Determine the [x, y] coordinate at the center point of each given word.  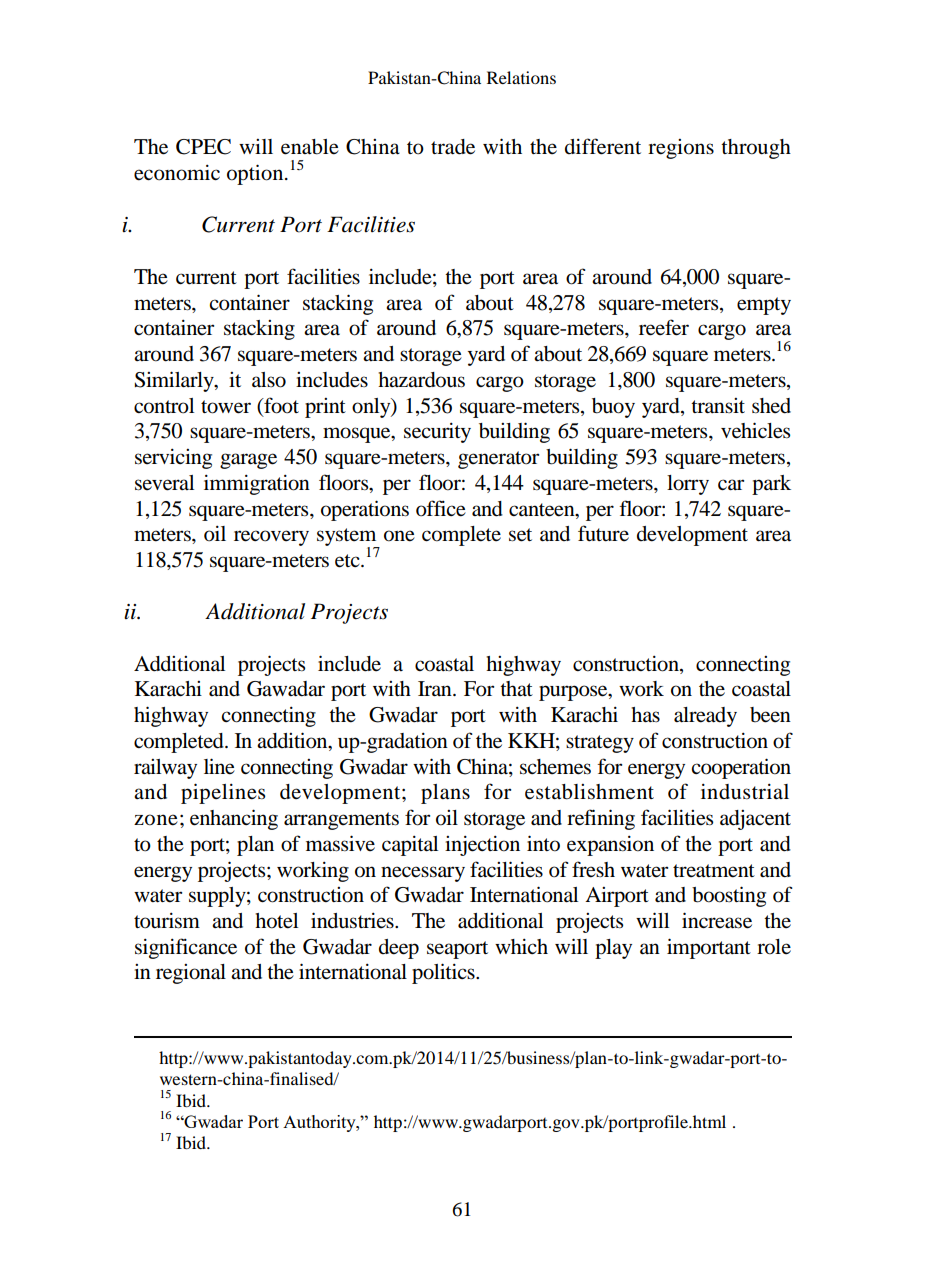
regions [681, 149]
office [441, 508]
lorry [688, 485]
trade [453, 147]
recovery [271, 538]
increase [717, 920]
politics [444, 973]
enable [310, 147]
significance [186, 948]
